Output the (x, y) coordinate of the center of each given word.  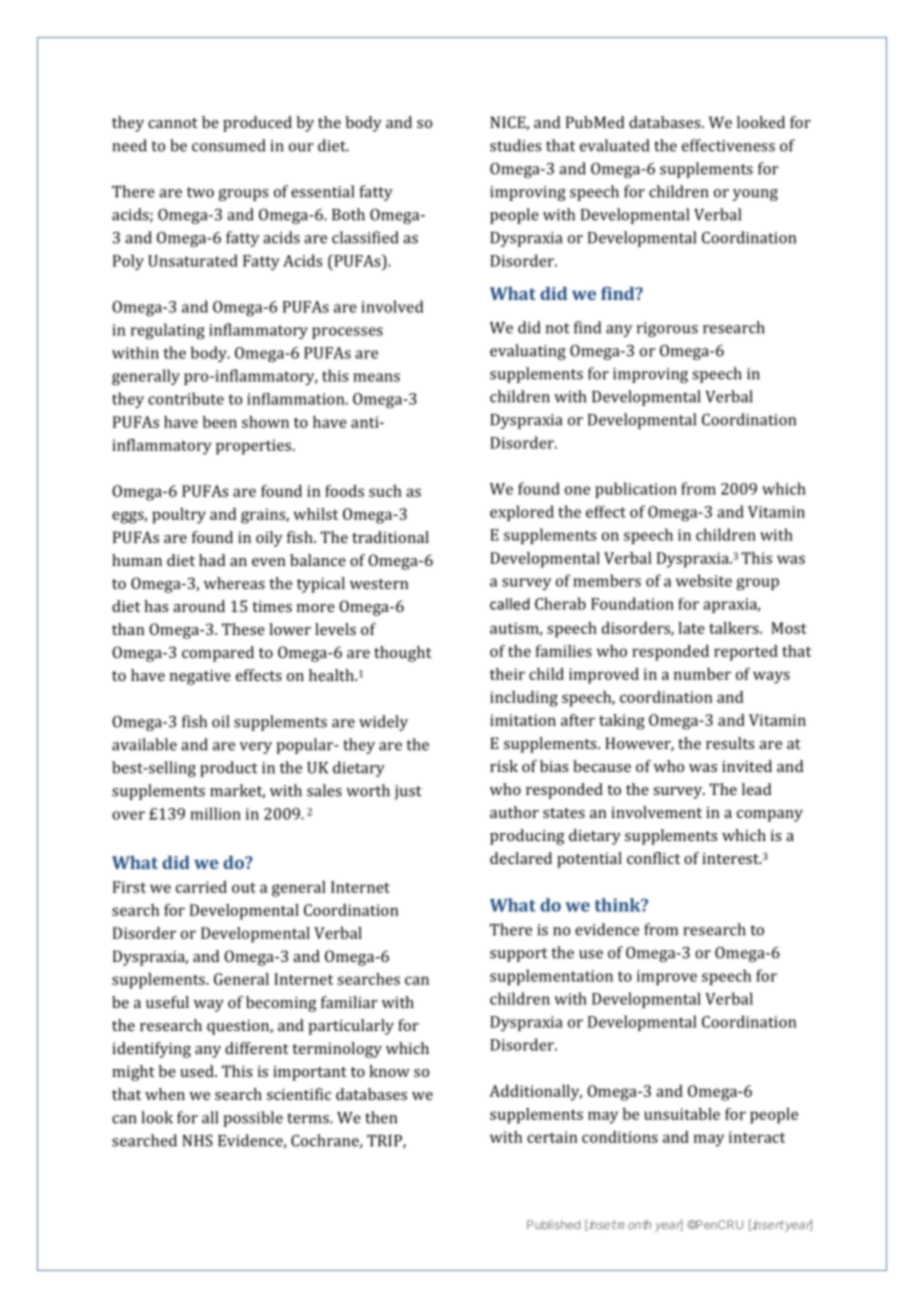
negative (200, 677)
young (755, 195)
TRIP (385, 1142)
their (507, 674)
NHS (197, 1140)
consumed (228, 145)
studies (515, 145)
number (702, 674)
